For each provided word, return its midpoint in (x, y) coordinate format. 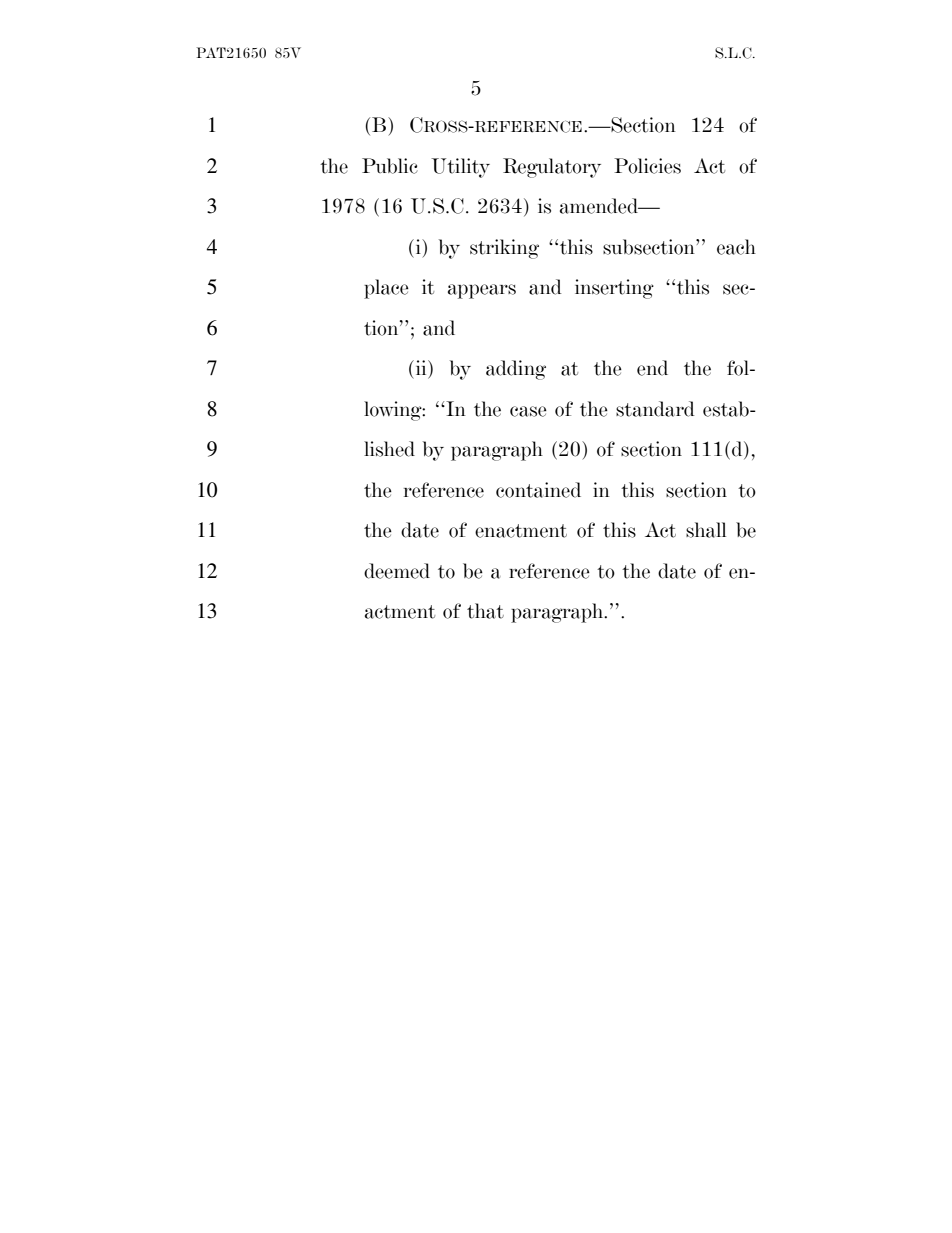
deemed (397, 571)
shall (706, 530)
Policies (647, 166)
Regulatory (552, 168)
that (485, 611)
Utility (460, 168)
